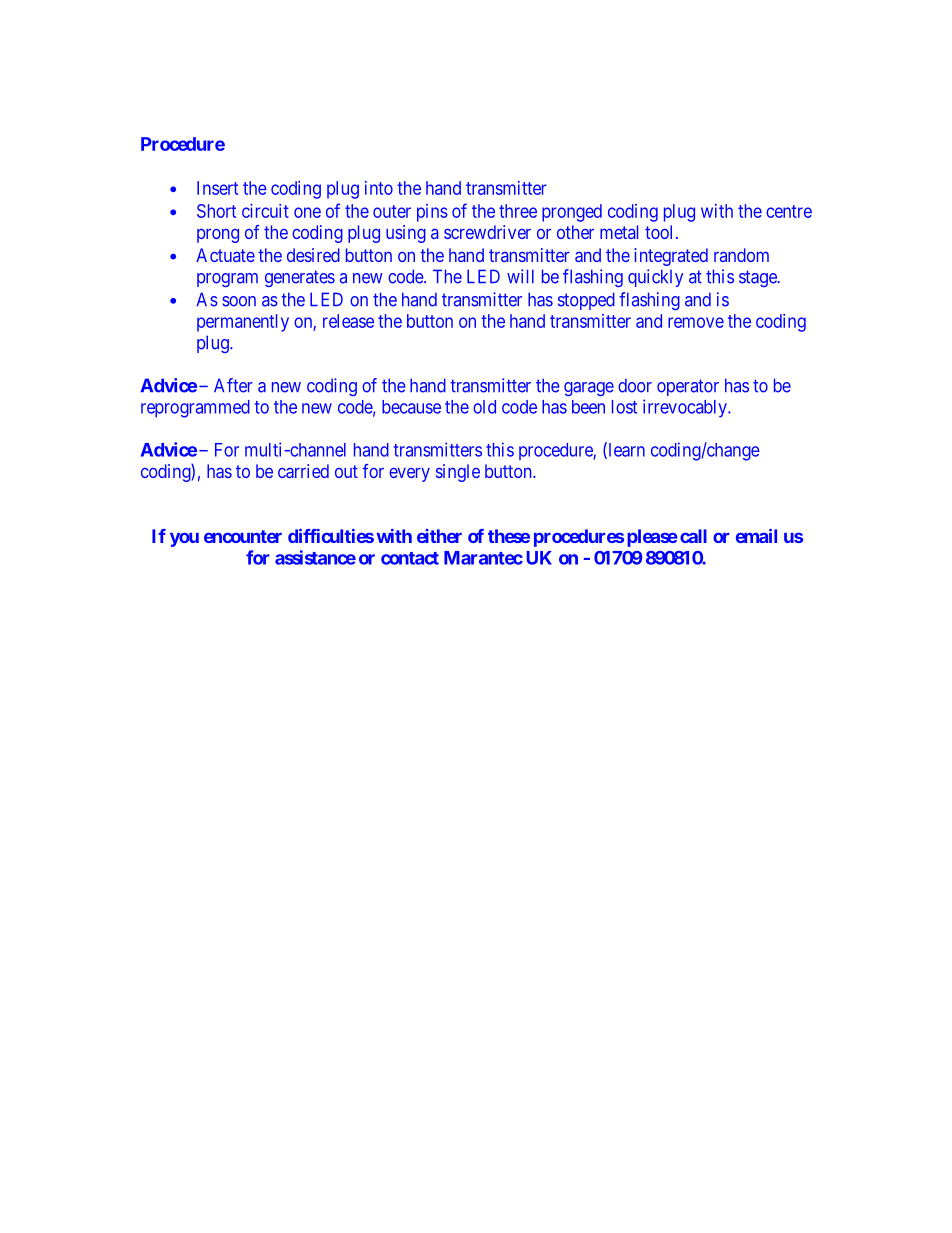 The width and height of the page is (952, 1233). What do you see at coordinates (696, 322) in the page?
I see `remove` at bounding box center [696, 322].
